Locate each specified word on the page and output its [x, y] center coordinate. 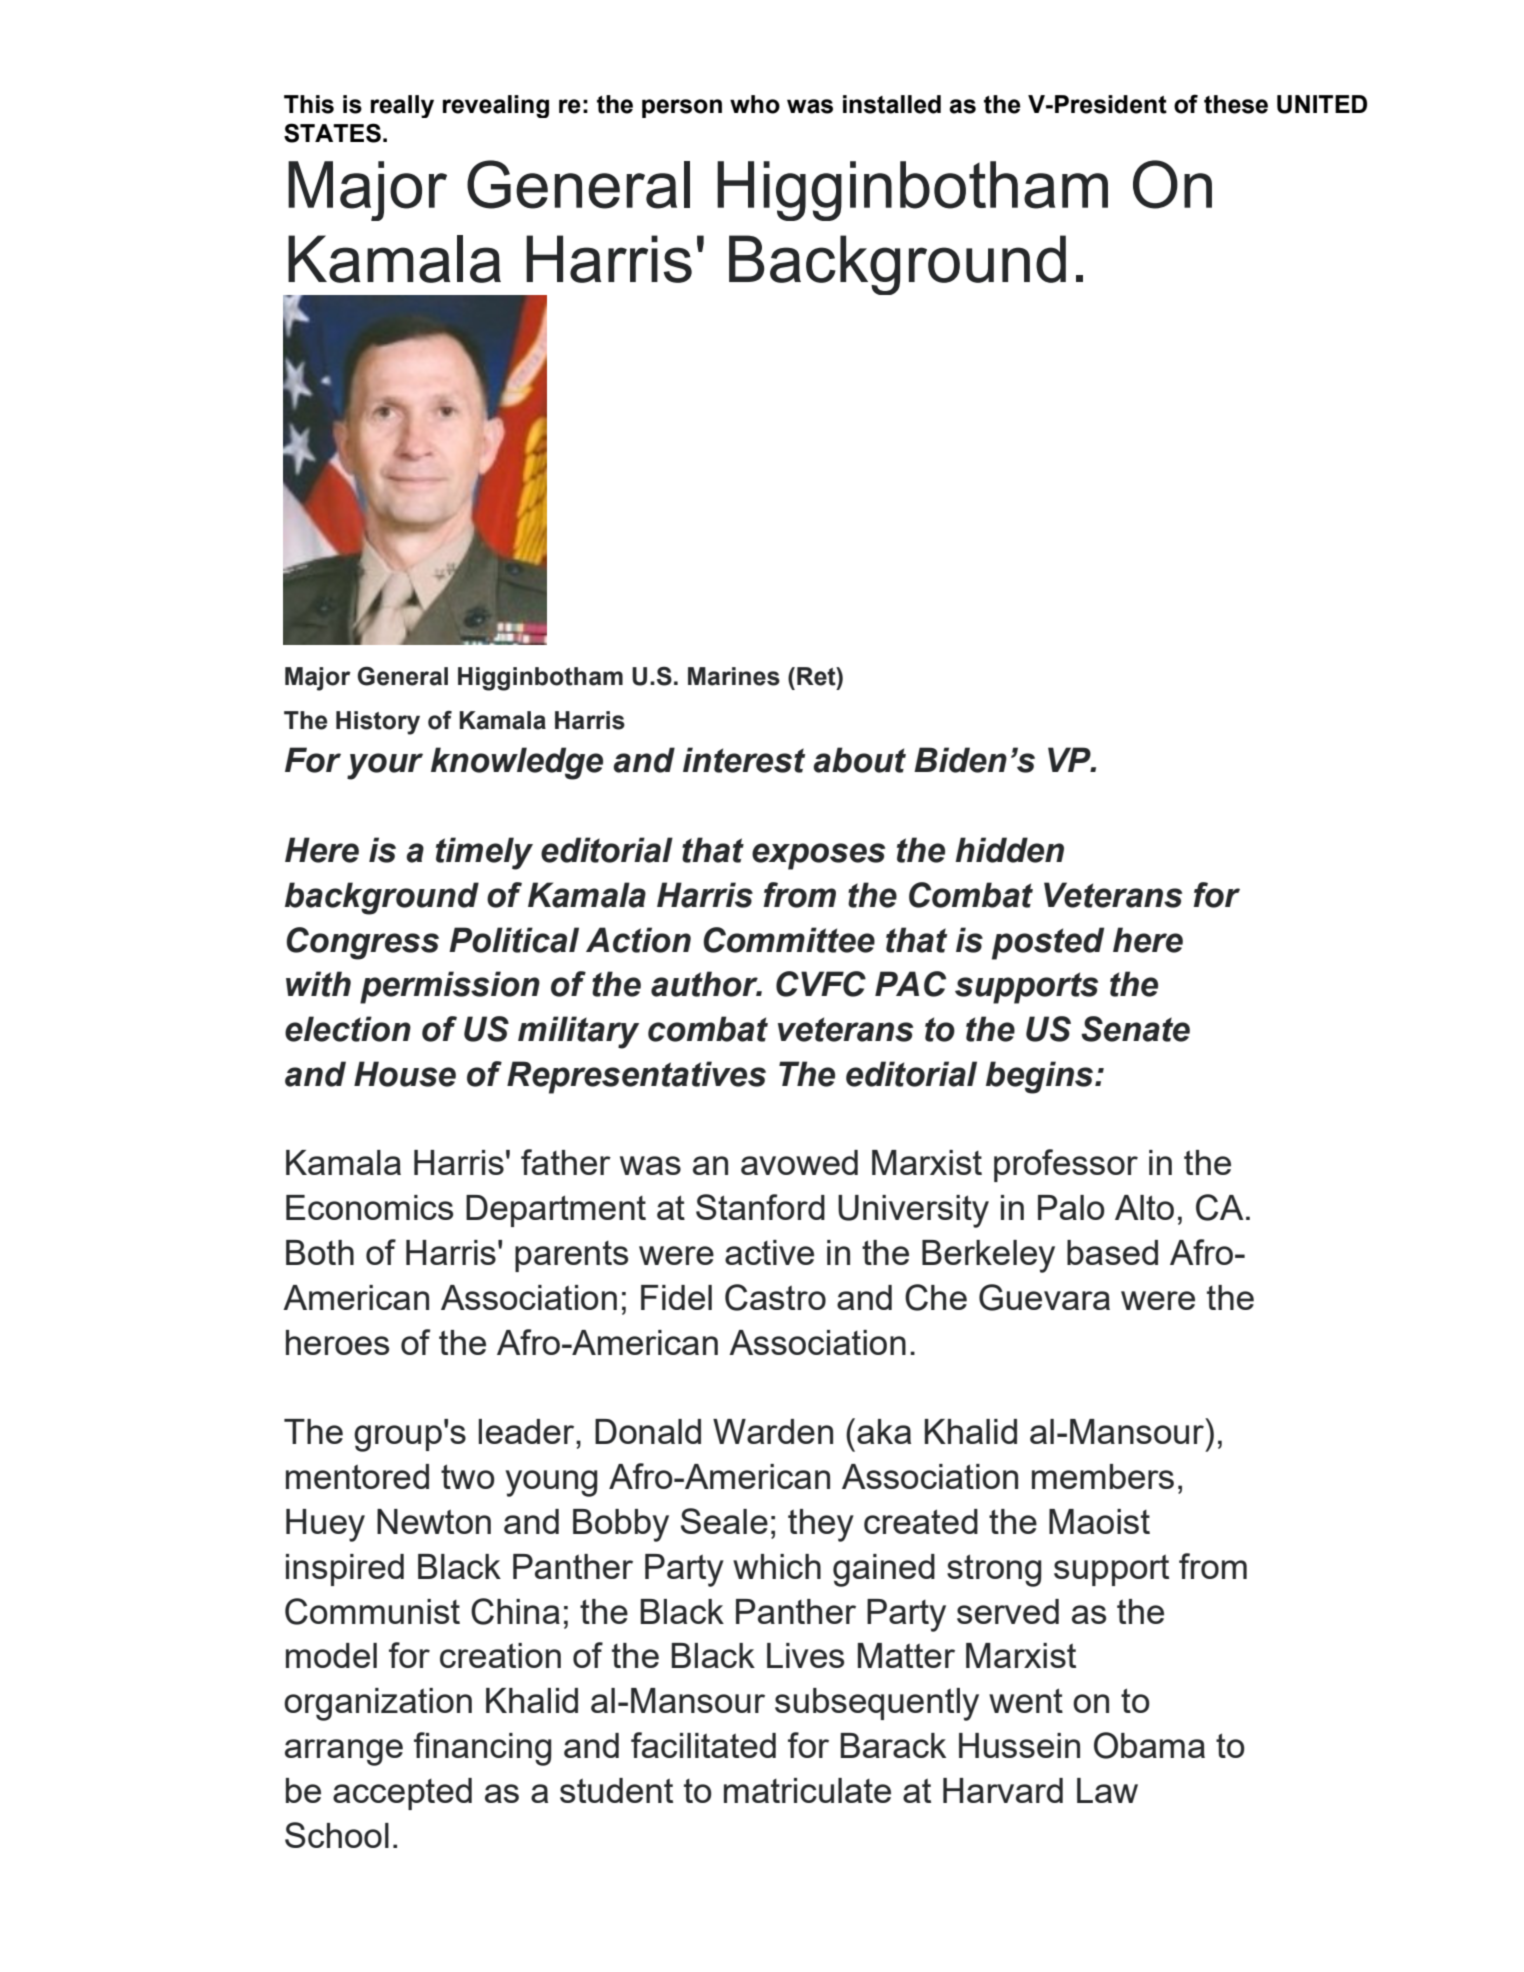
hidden [1009, 850]
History [378, 723]
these [1236, 104]
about [859, 760]
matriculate [807, 1790]
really [402, 106]
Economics [369, 1207]
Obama [1149, 1745]
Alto [1144, 1207]
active [769, 1252]
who [755, 104]
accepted [402, 1794]
